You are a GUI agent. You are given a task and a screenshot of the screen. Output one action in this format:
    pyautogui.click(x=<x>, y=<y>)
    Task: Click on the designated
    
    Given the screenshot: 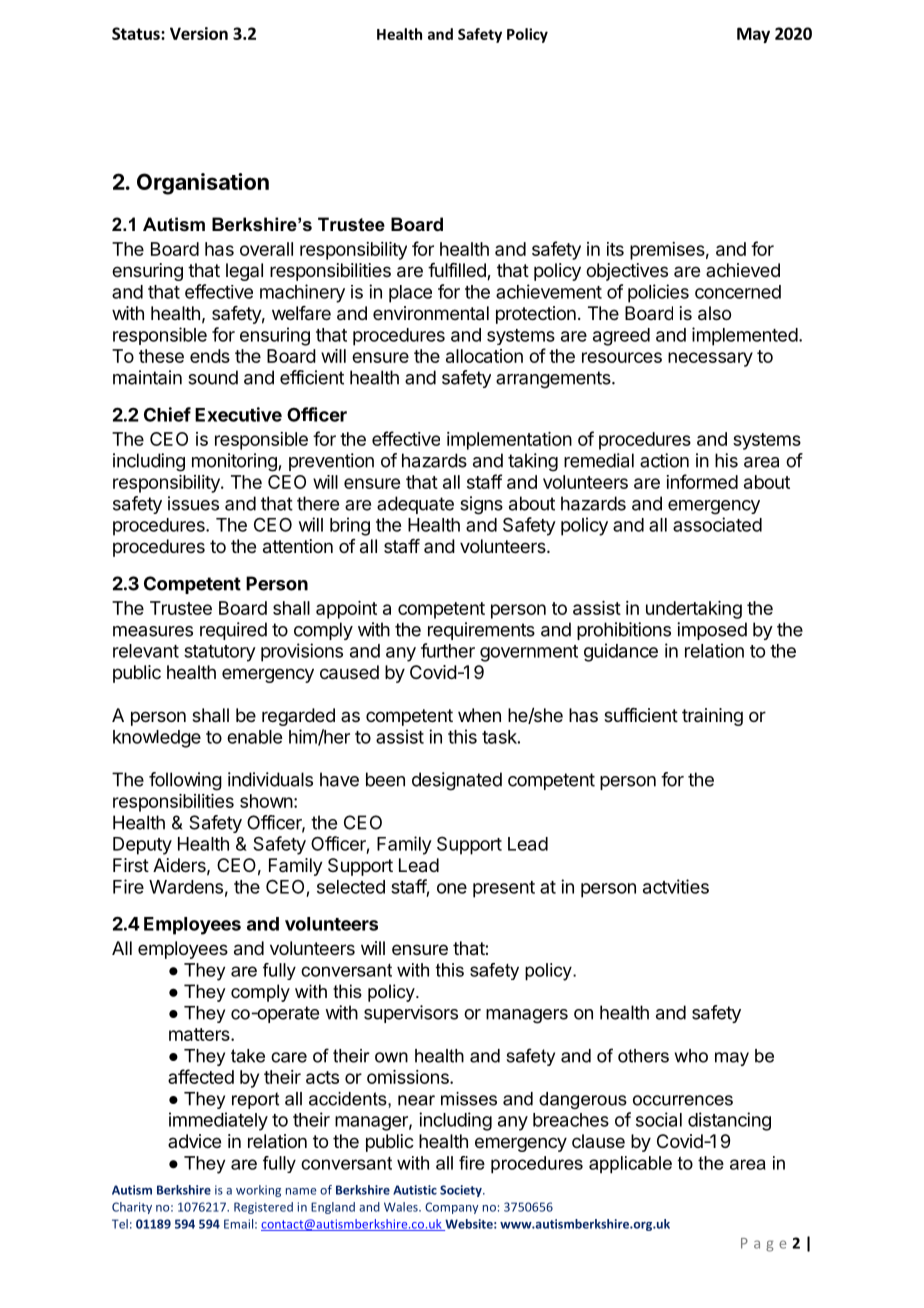 What is the action you would take?
    pyautogui.click(x=457, y=781)
